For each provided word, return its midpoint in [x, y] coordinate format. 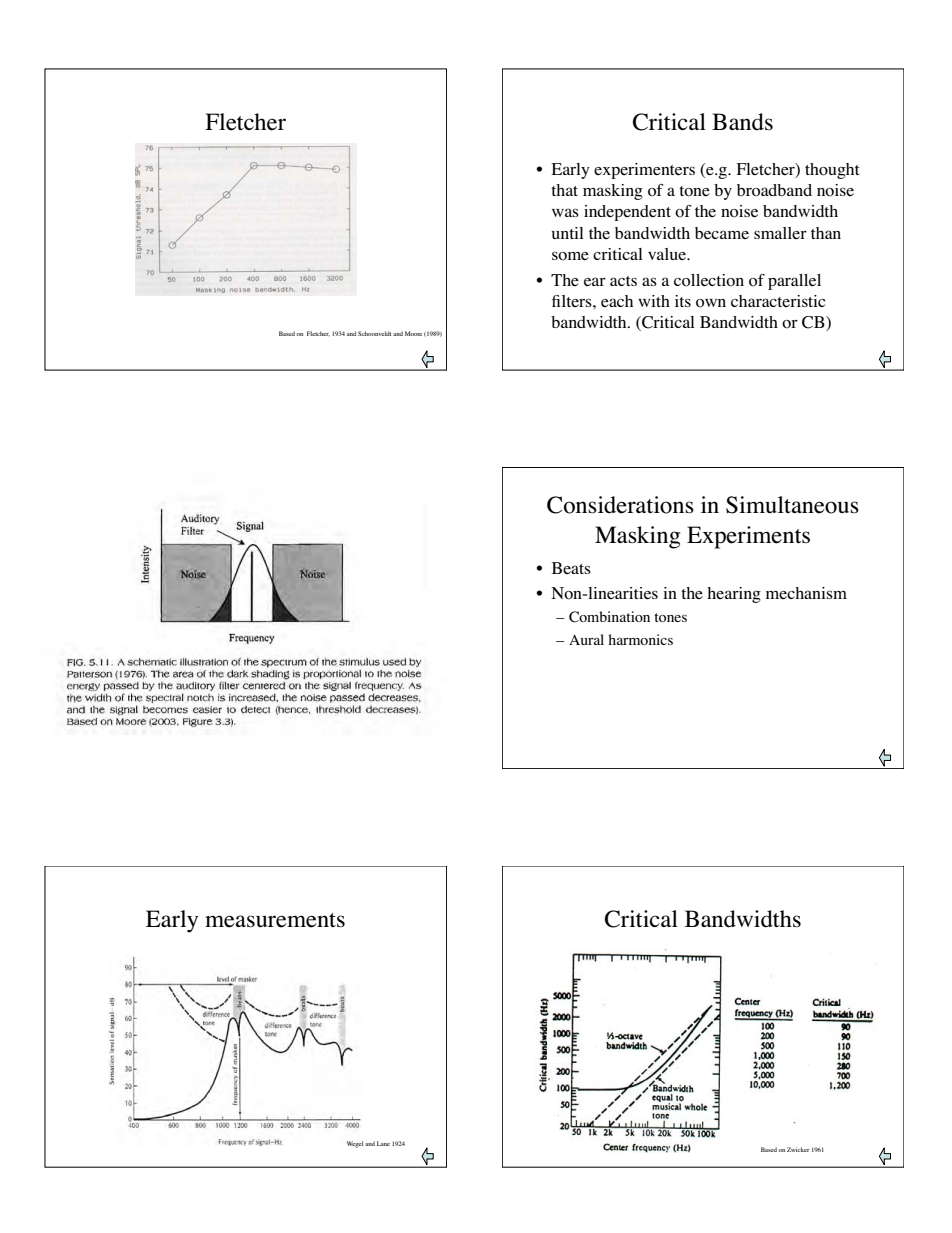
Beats [571, 568]
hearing [734, 595]
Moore [413, 333]
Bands [742, 122]
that [564, 190]
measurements [275, 920]
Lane [383, 1143]
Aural [586, 639]
